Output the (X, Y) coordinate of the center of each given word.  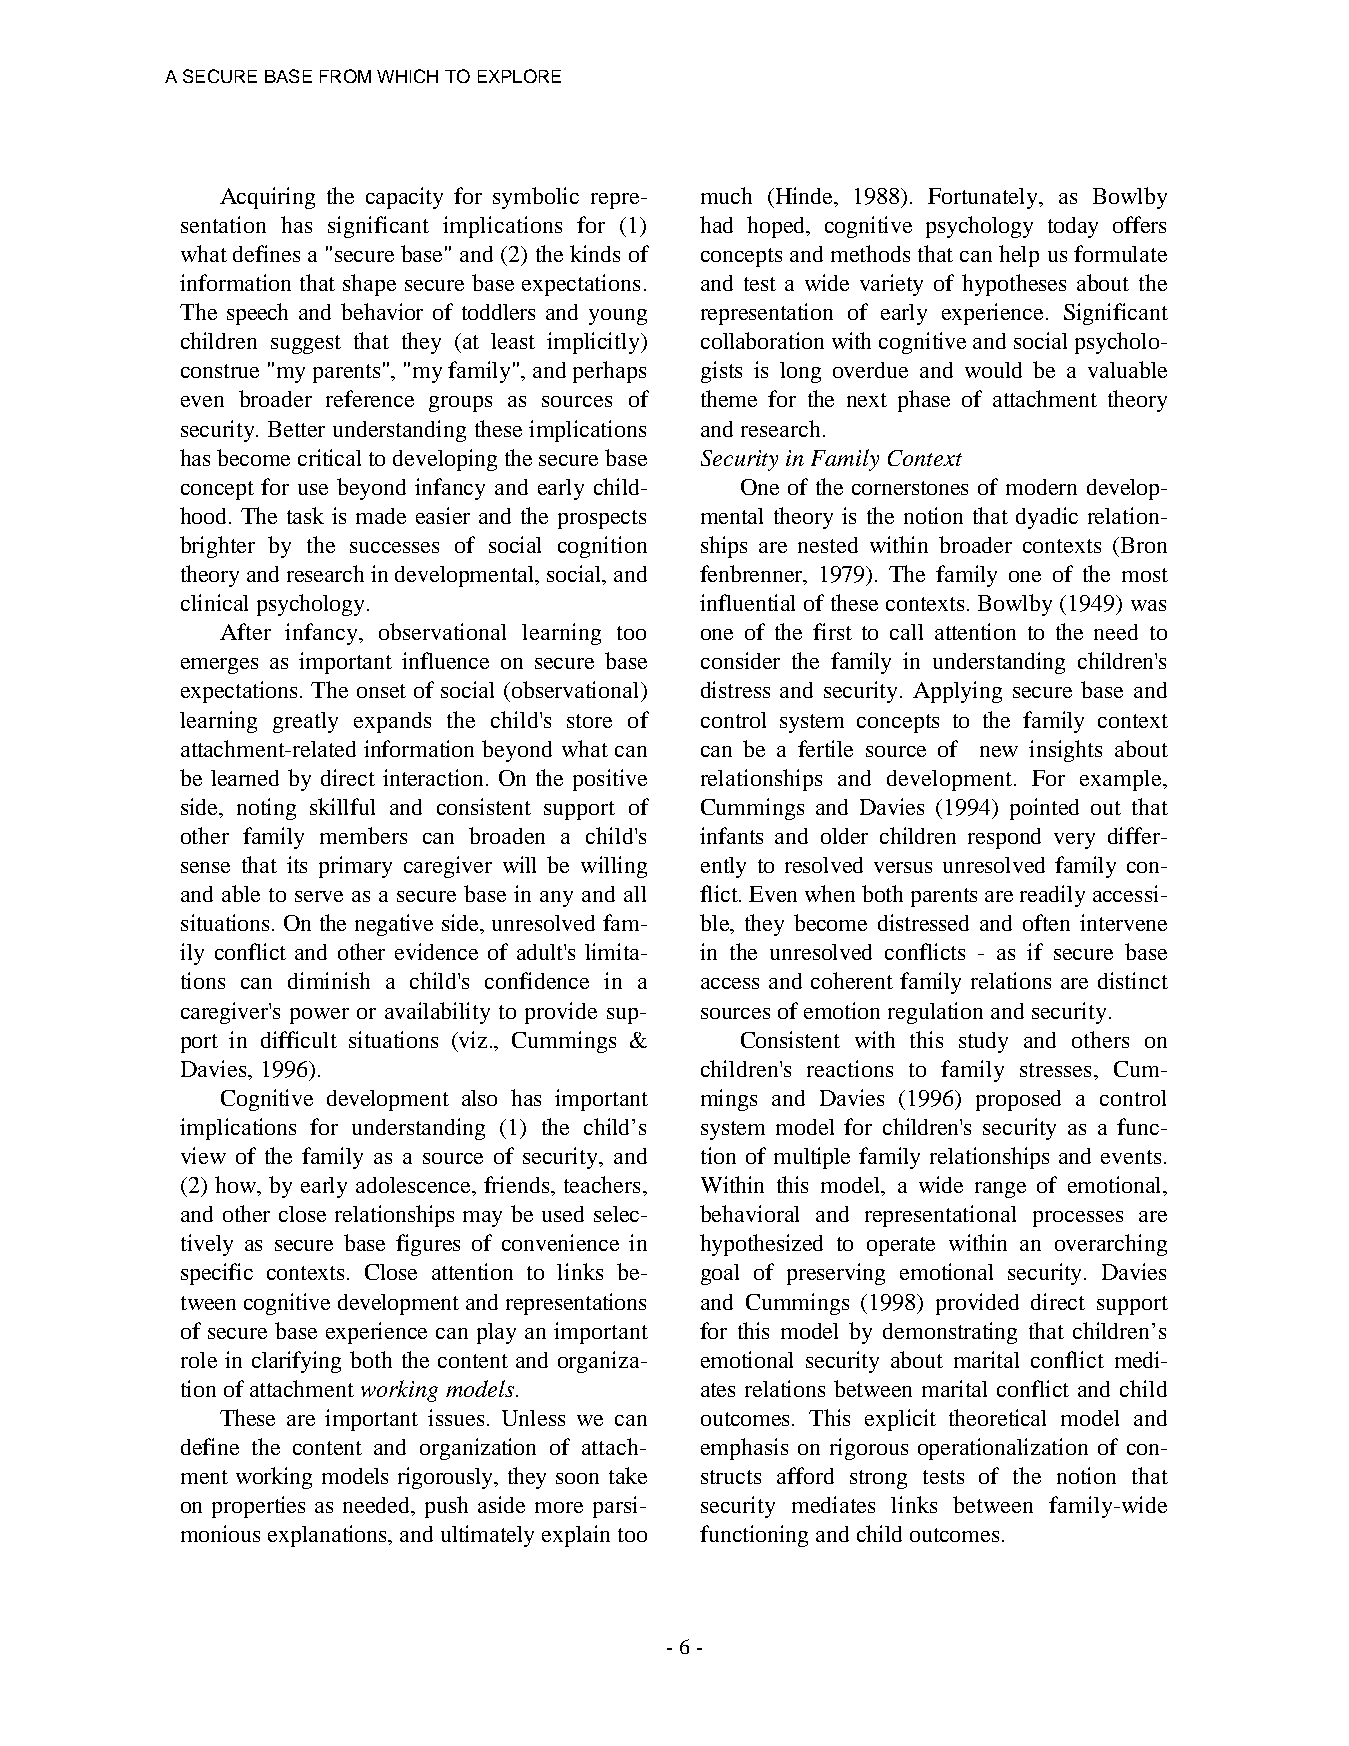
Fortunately (984, 198)
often (1046, 922)
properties (258, 1507)
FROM (345, 76)
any (556, 899)
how (237, 1186)
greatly (305, 722)
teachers (602, 1184)
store (589, 721)
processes (1078, 1219)
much (726, 195)
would (993, 370)
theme (729, 398)
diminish (329, 980)
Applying (957, 692)
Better (296, 429)
